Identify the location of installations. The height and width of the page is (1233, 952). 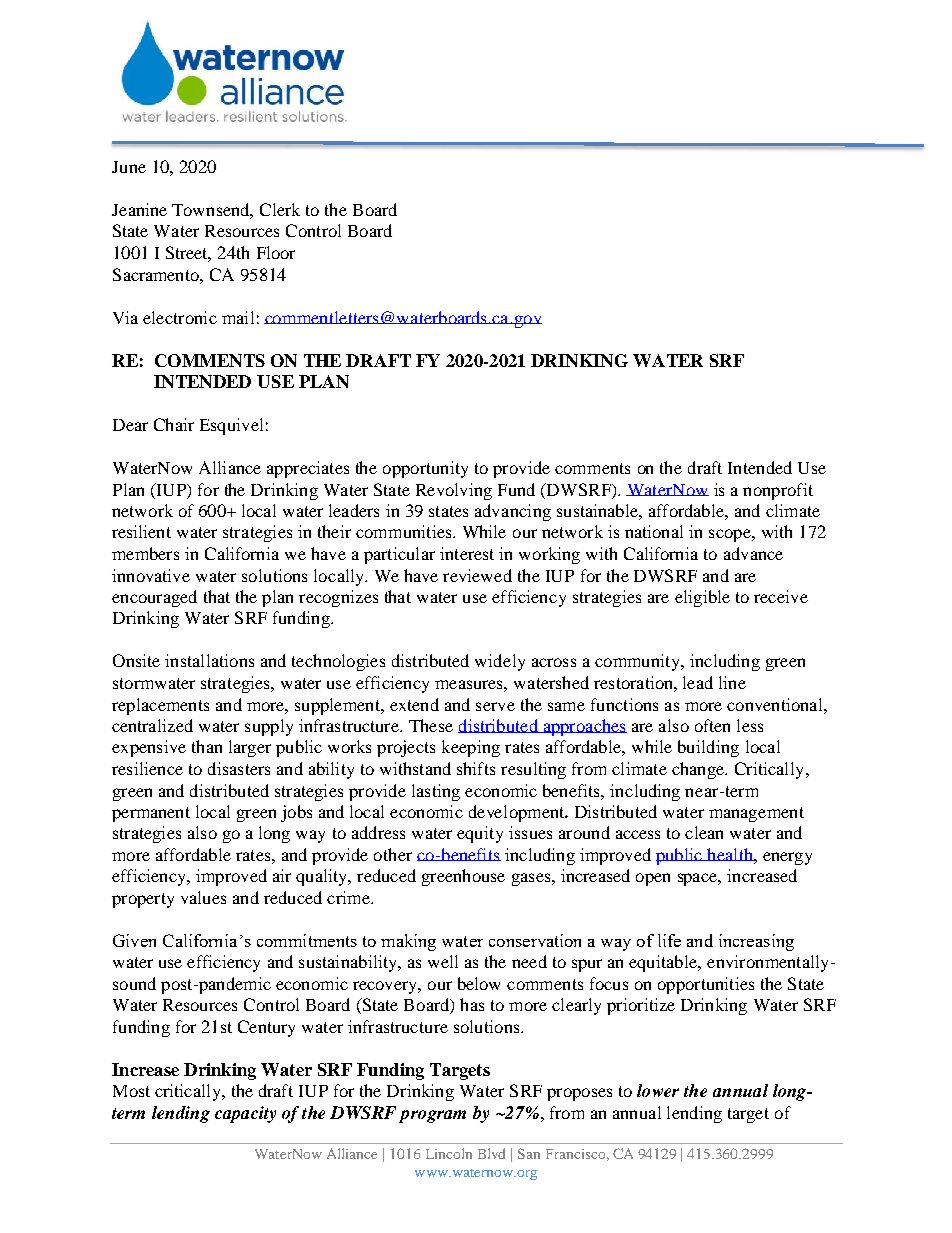
(209, 660).
